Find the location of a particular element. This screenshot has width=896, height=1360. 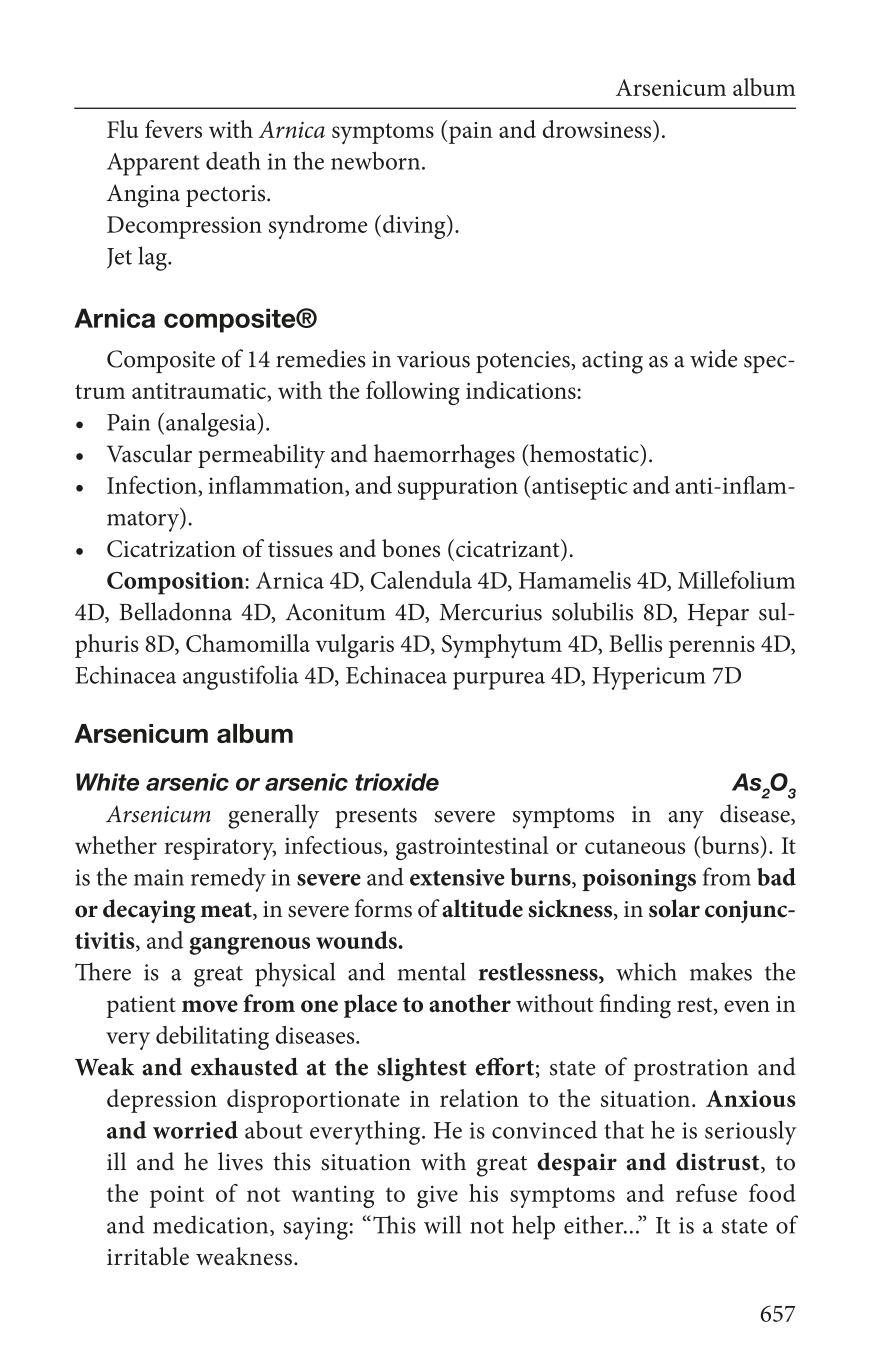

solar is located at coordinates (674, 908).
